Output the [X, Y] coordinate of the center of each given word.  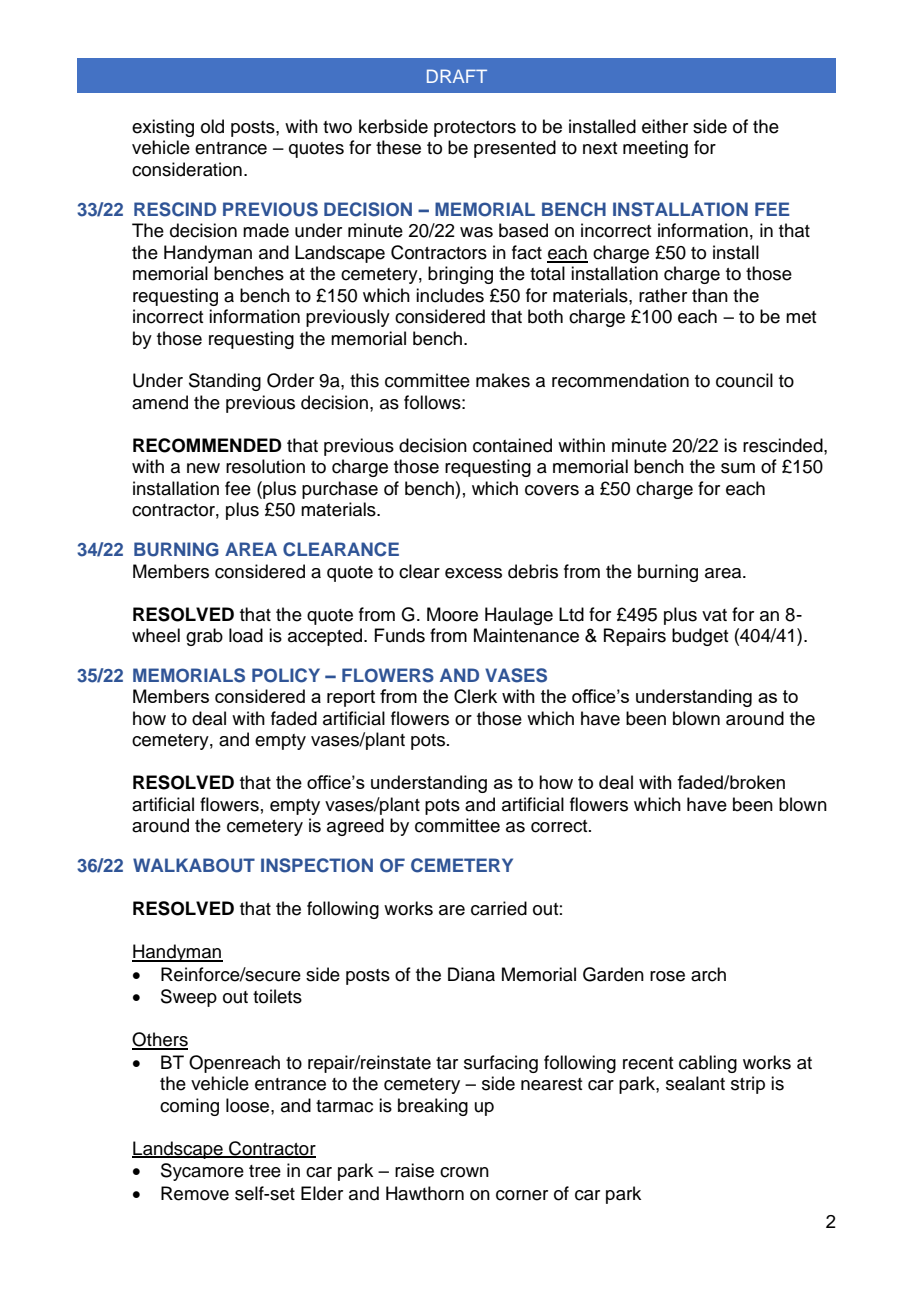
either [665, 126]
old [212, 126]
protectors [475, 129]
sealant [695, 1083]
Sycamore [202, 1172]
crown [464, 1172]
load [246, 635]
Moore [452, 614]
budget [700, 637]
